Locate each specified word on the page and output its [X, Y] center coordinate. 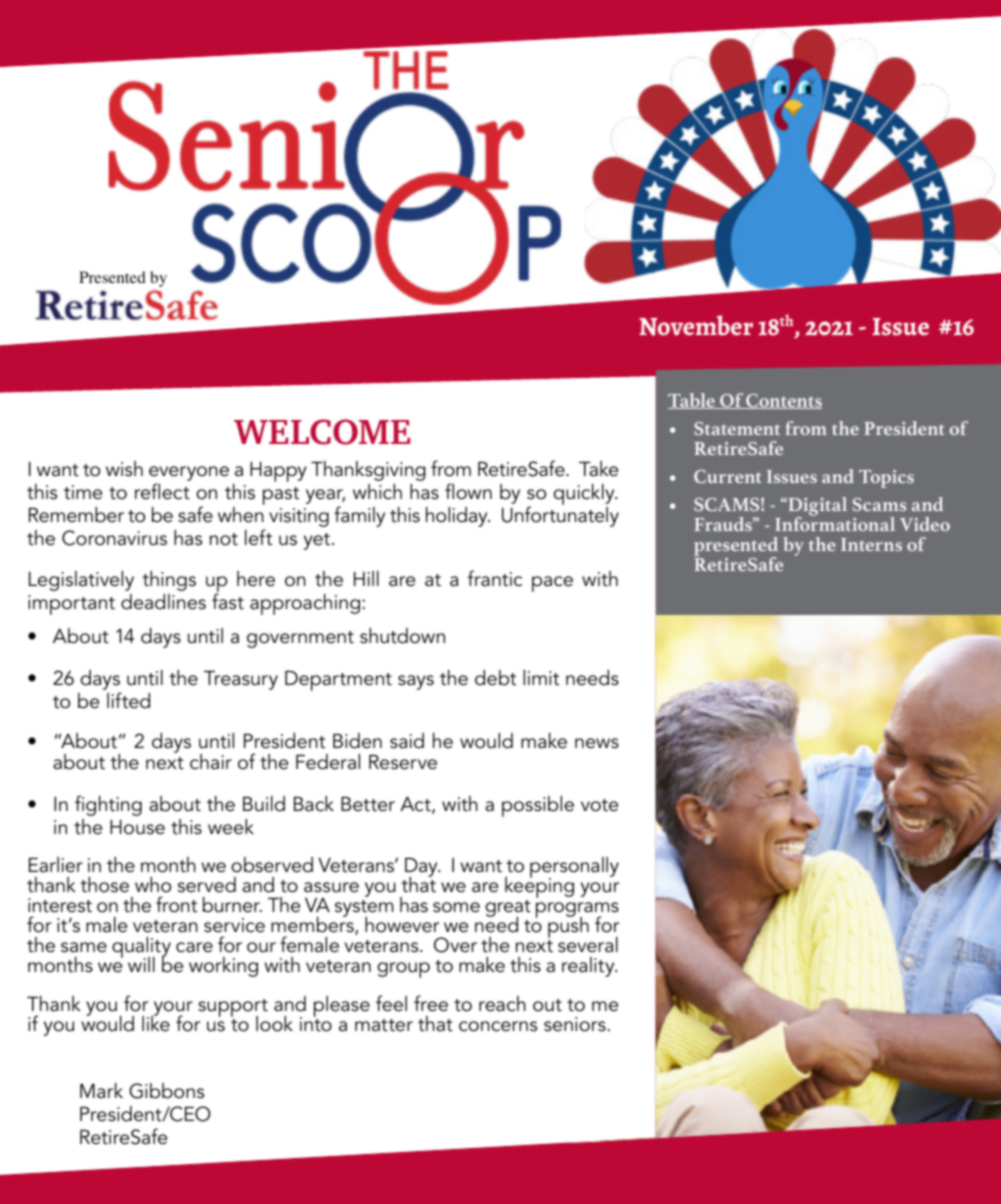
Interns [871, 544]
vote [599, 805]
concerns [498, 1026]
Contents [783, 401]
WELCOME [322, 432]
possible [538, 806]
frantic [495, 578]
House [137, 827]
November [696, 325]
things [169, 581]
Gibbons [166, 1091]
